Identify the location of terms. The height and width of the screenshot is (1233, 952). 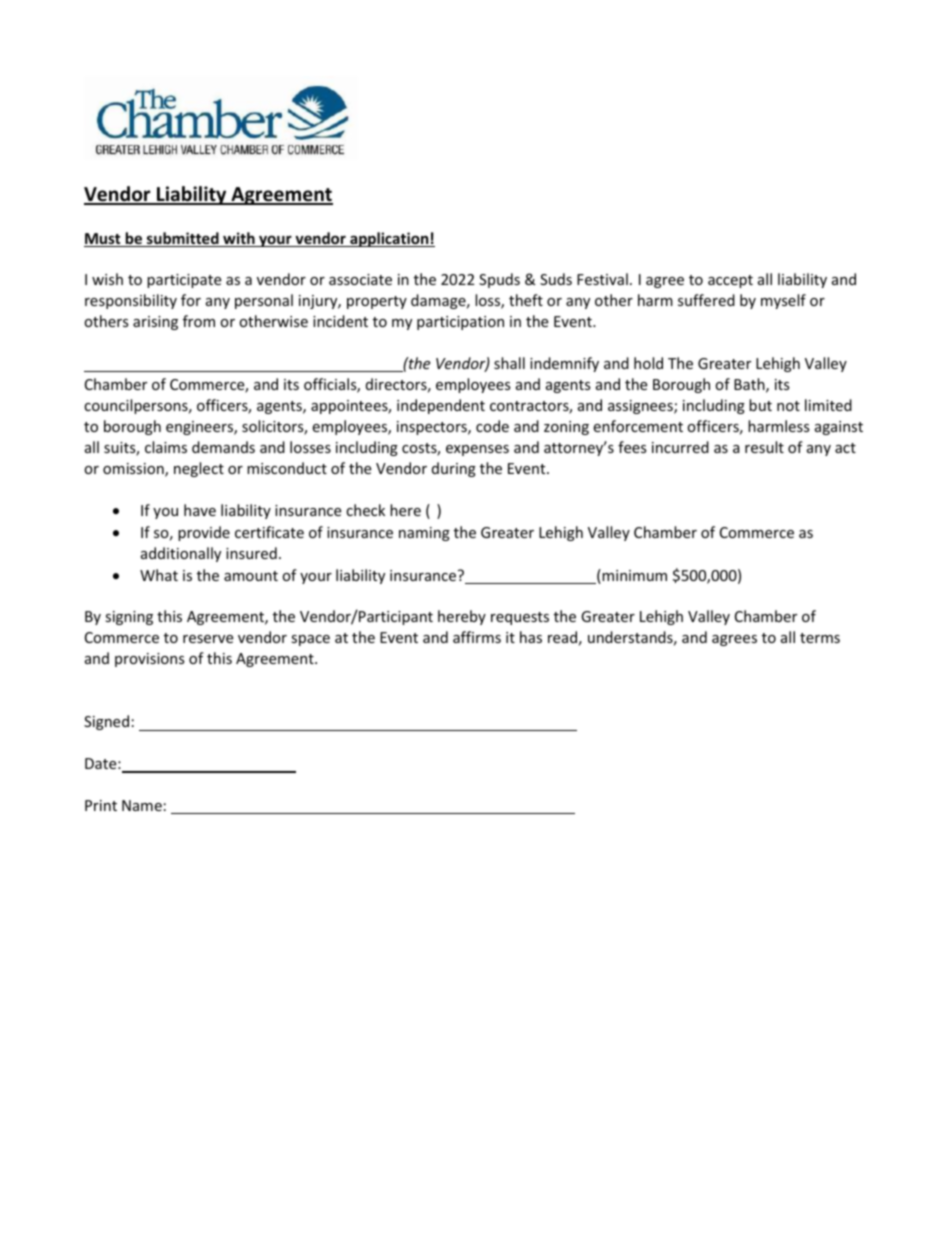
(820, 638).
